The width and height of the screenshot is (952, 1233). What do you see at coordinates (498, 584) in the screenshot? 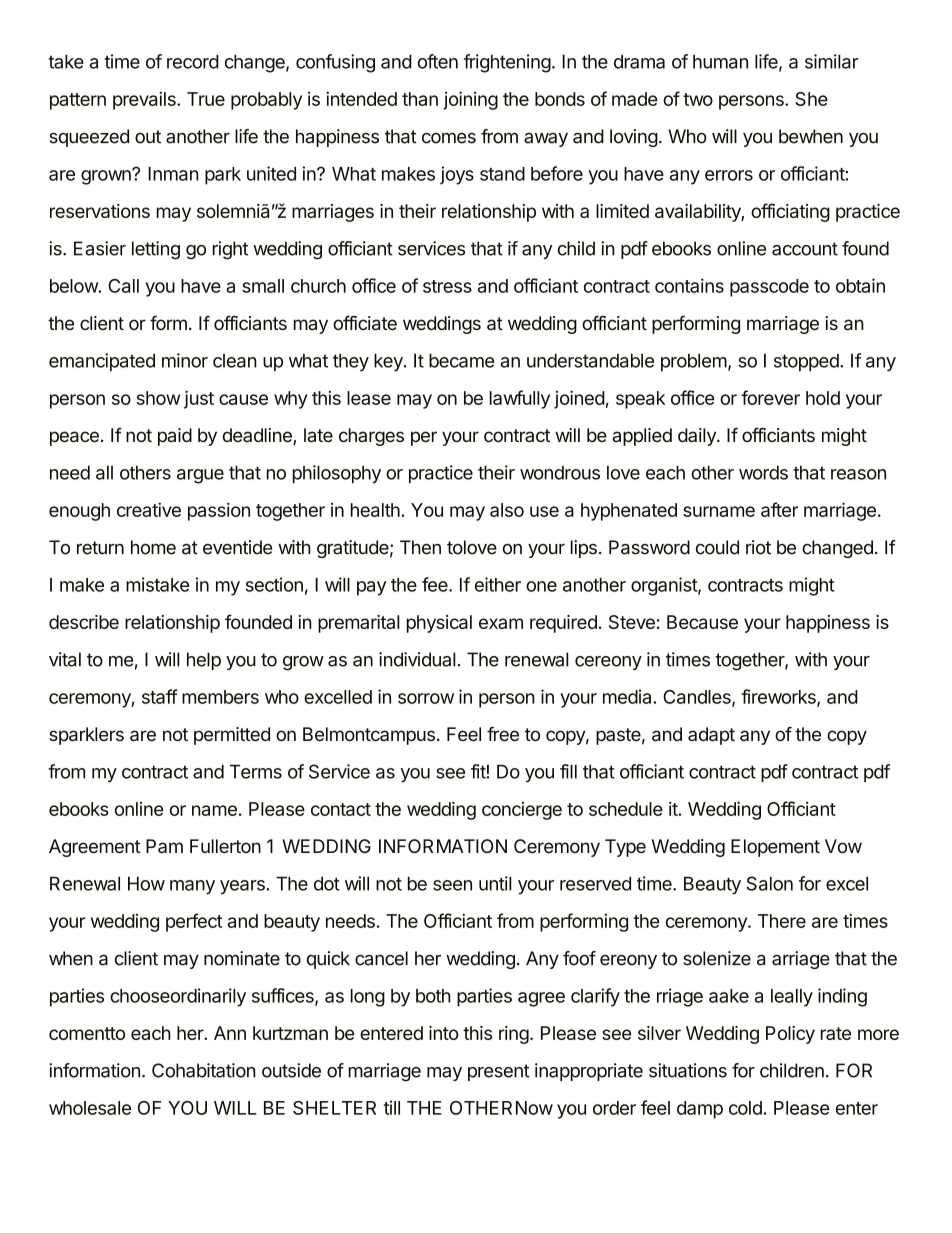
I see `either` at bounding box center [498, 584].
